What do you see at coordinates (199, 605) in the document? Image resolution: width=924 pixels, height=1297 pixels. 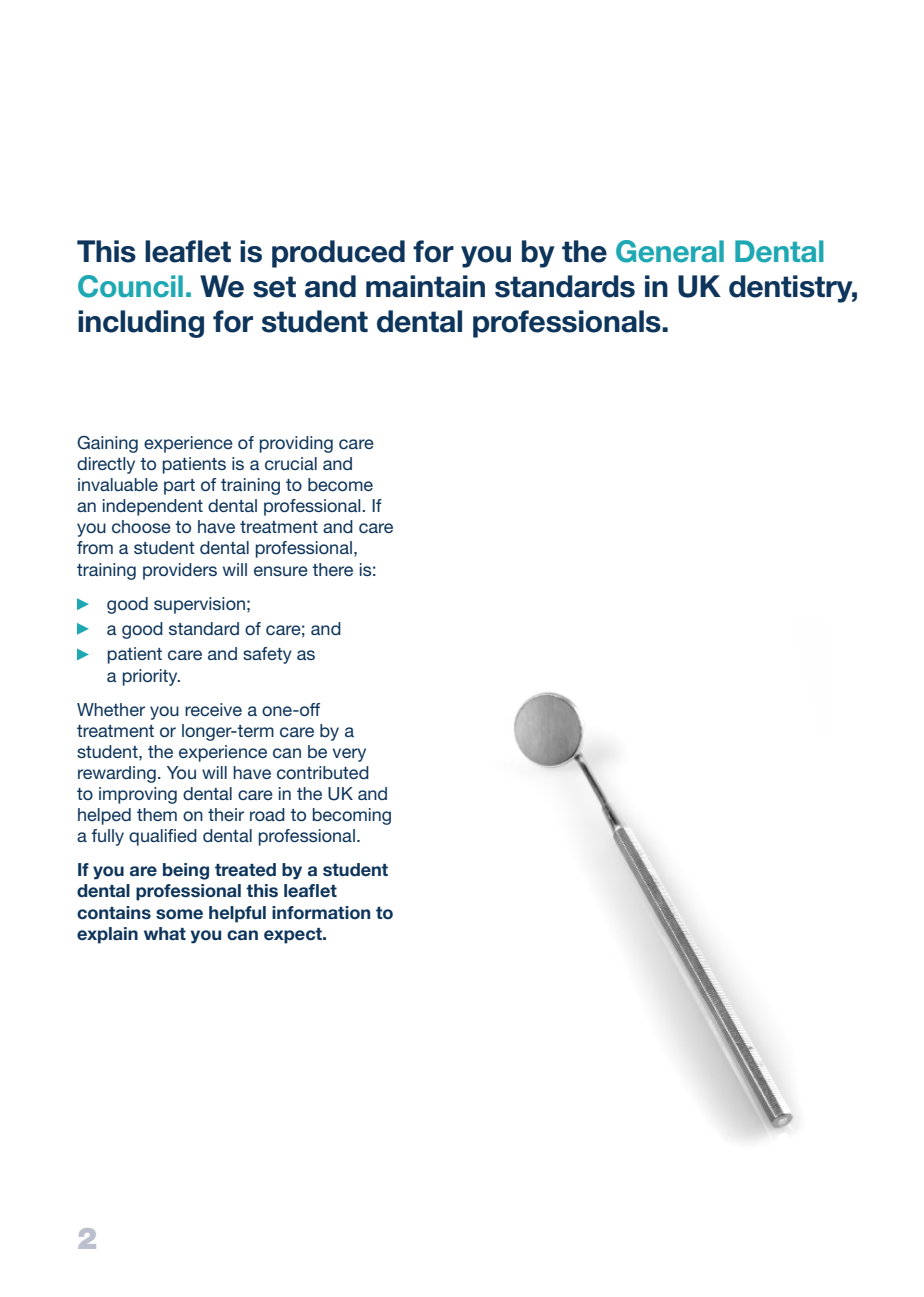 I see `supervision` at bounding box center [199, 605].
